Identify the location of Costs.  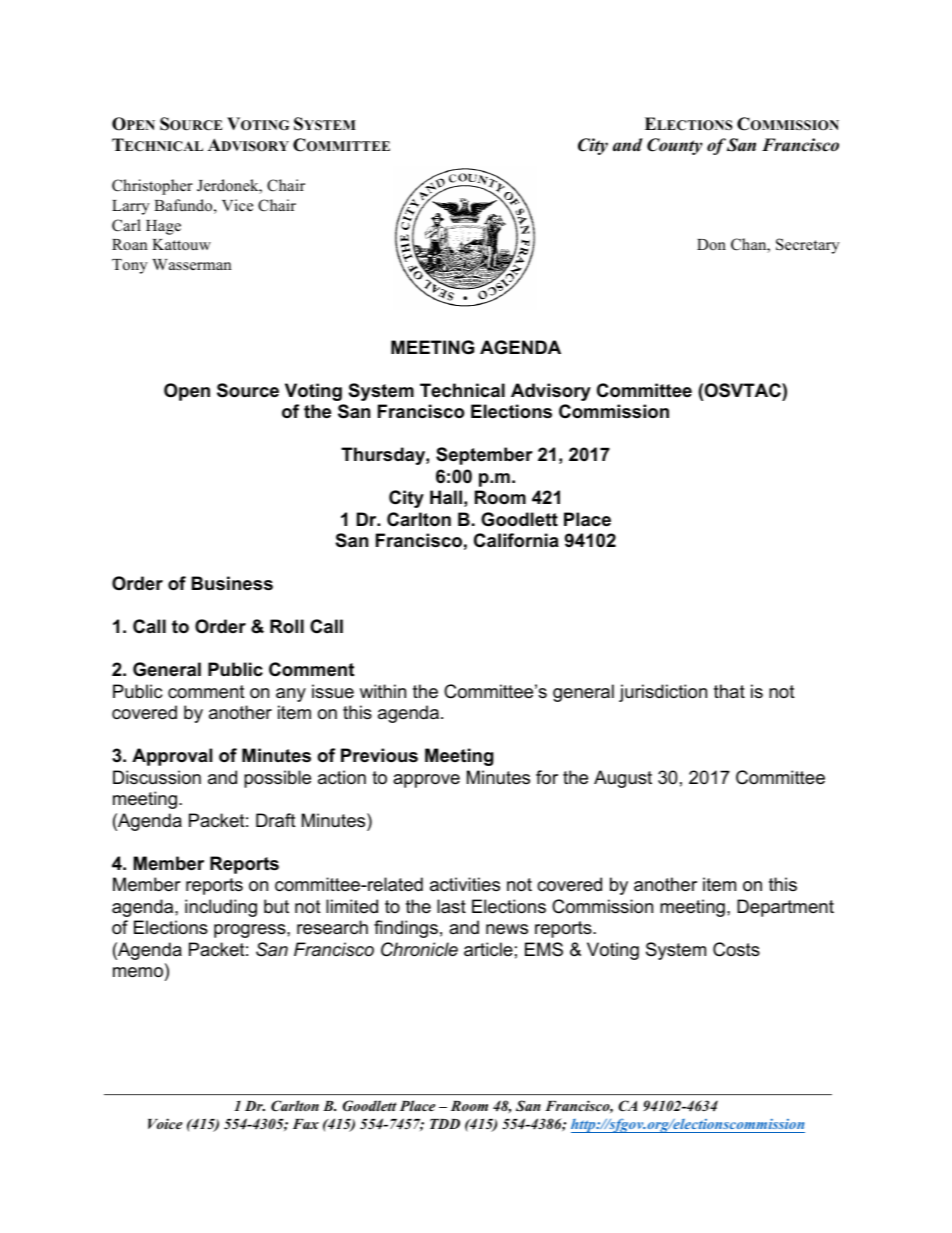
(736, 949).
